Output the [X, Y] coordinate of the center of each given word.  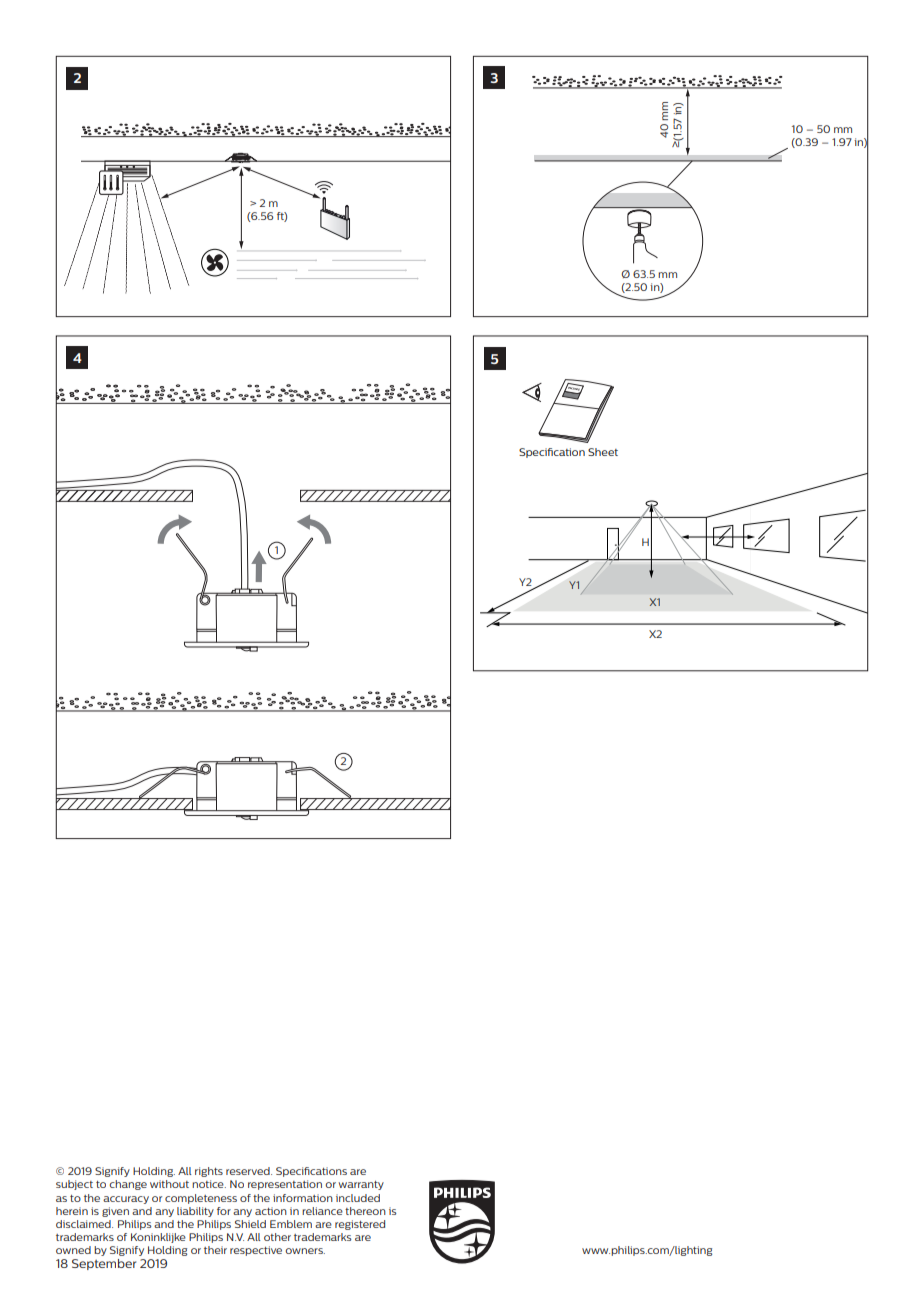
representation [285, 1185]
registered [360, 1225]
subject [74, 1185]
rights [209, 1172]
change [128, 1185]
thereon [365, 1211]
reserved [249, 1171]
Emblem [291, 1224]
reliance [322, 1211]
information [303, 1198]
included [358, 1198]
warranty [361, 1185]
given [115, 1212]
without [169, 1184]
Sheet [603, 452]
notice [209, 1184]
